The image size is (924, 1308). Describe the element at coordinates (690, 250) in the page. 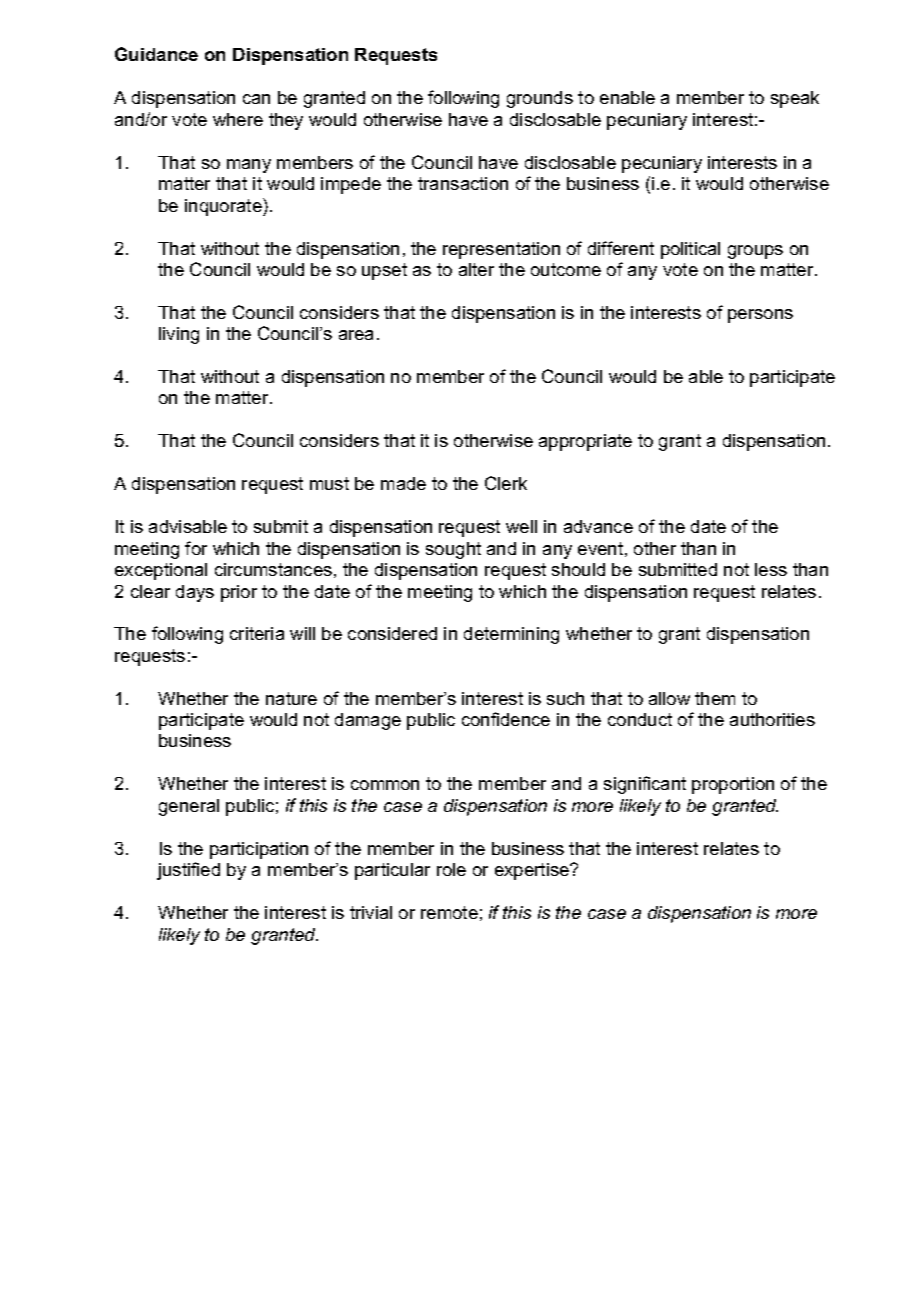

I see `political` at that location.
